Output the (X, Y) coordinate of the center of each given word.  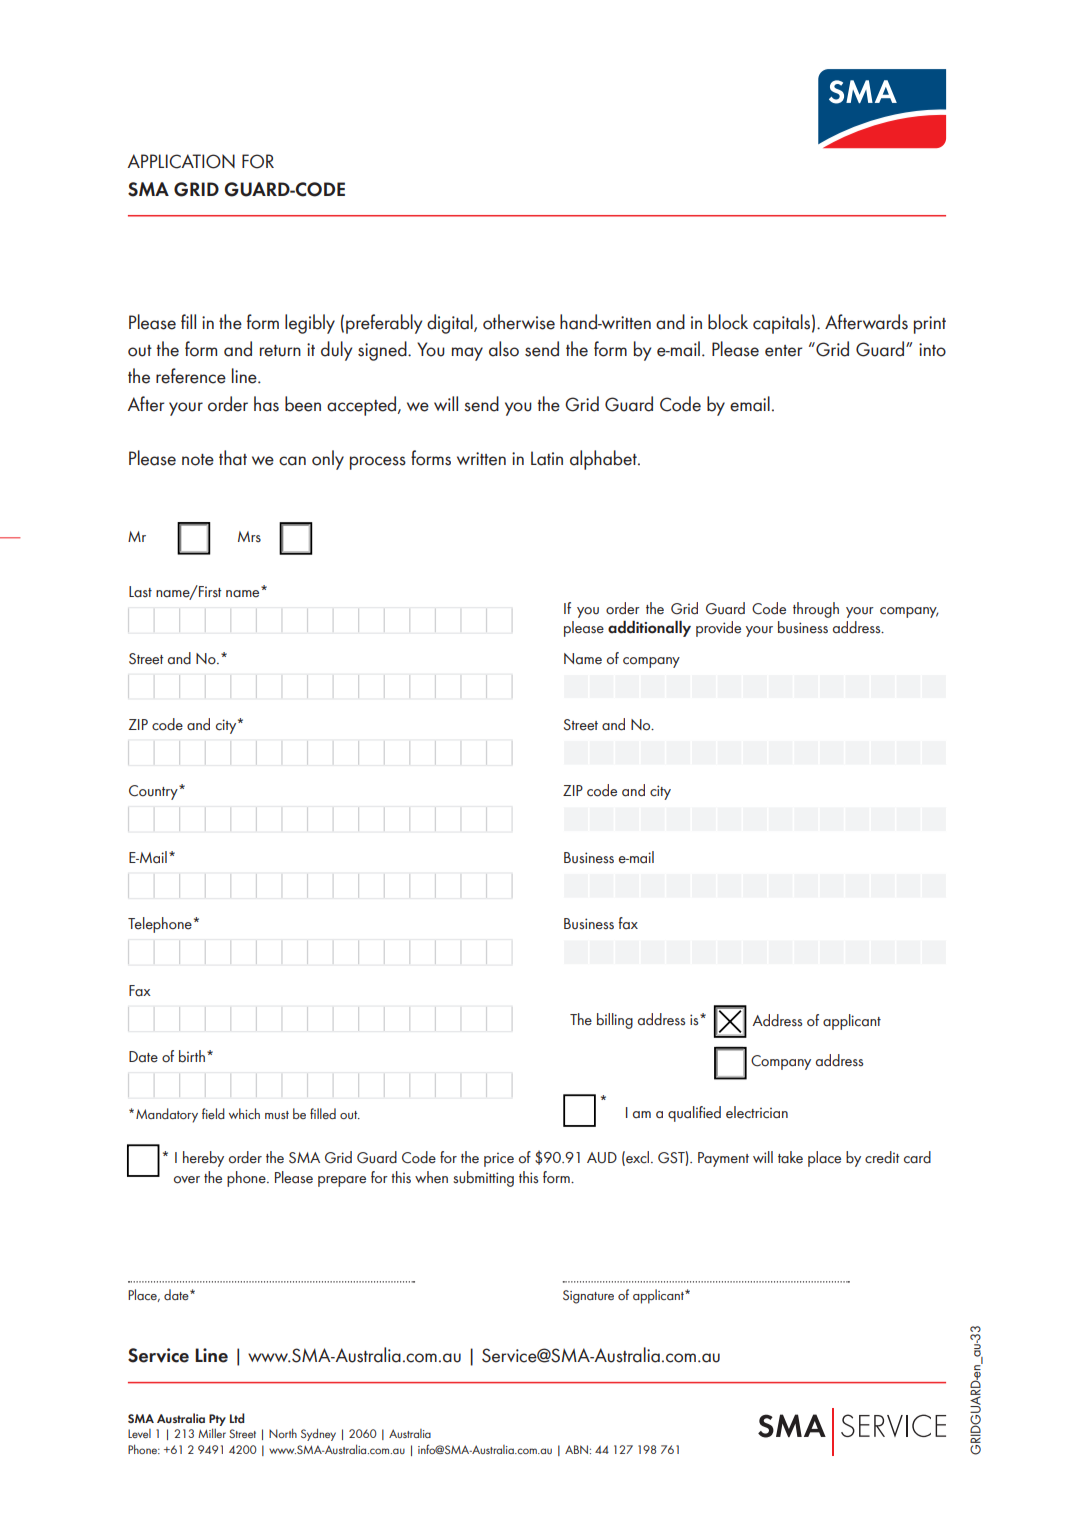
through (816, 610)
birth (192, 1056)
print (930, 325)
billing (615, 1021)
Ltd (237, 1418)
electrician (757, 1112)
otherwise (519, 322)
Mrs (249, 536)
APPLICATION (181, 161)
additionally (649, 628)
